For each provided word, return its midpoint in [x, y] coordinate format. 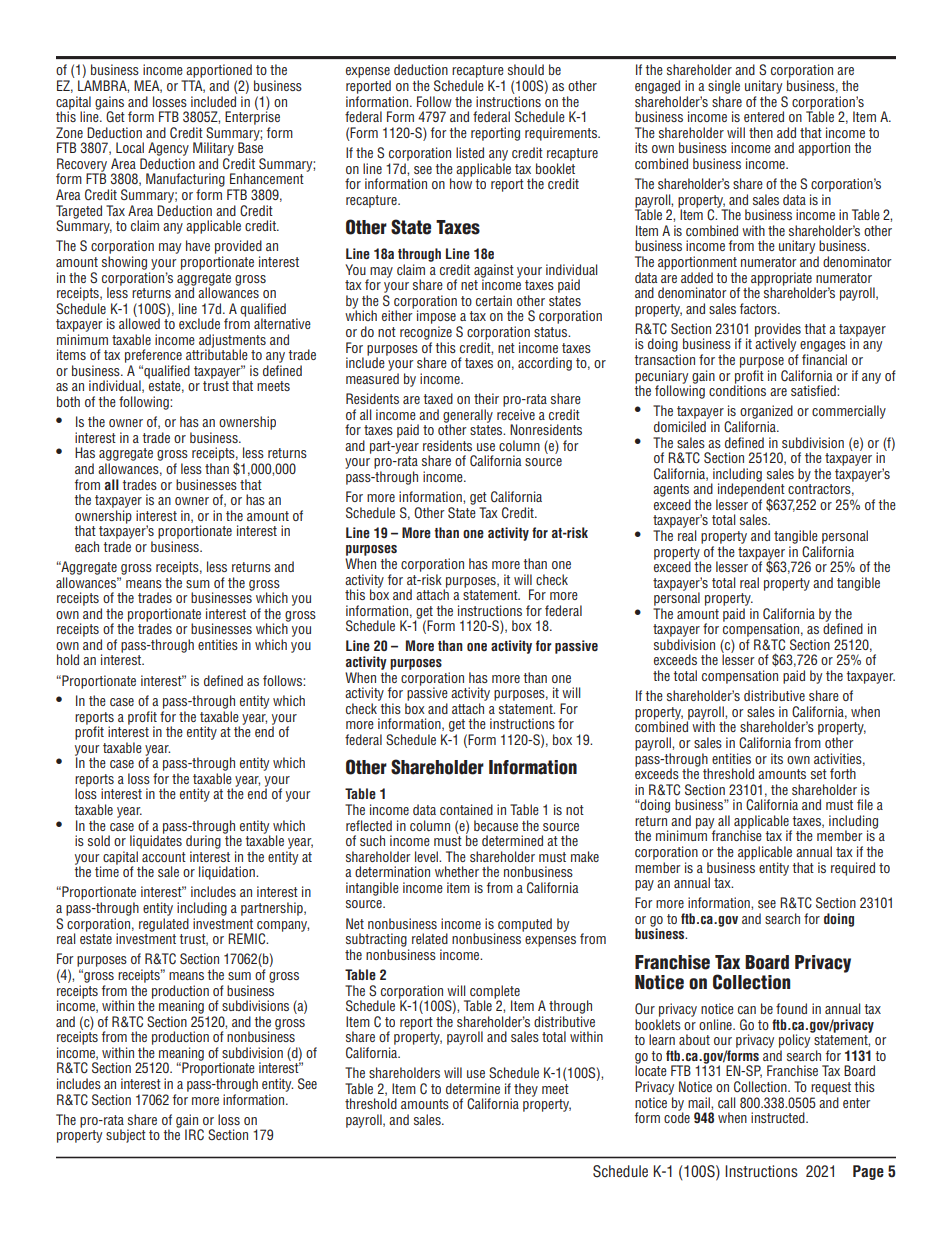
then [761, 132]
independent [751, 490]
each [87, 546]
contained [466, 809]
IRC [194, 1135]
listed [470, 152]
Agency [168, 149]
